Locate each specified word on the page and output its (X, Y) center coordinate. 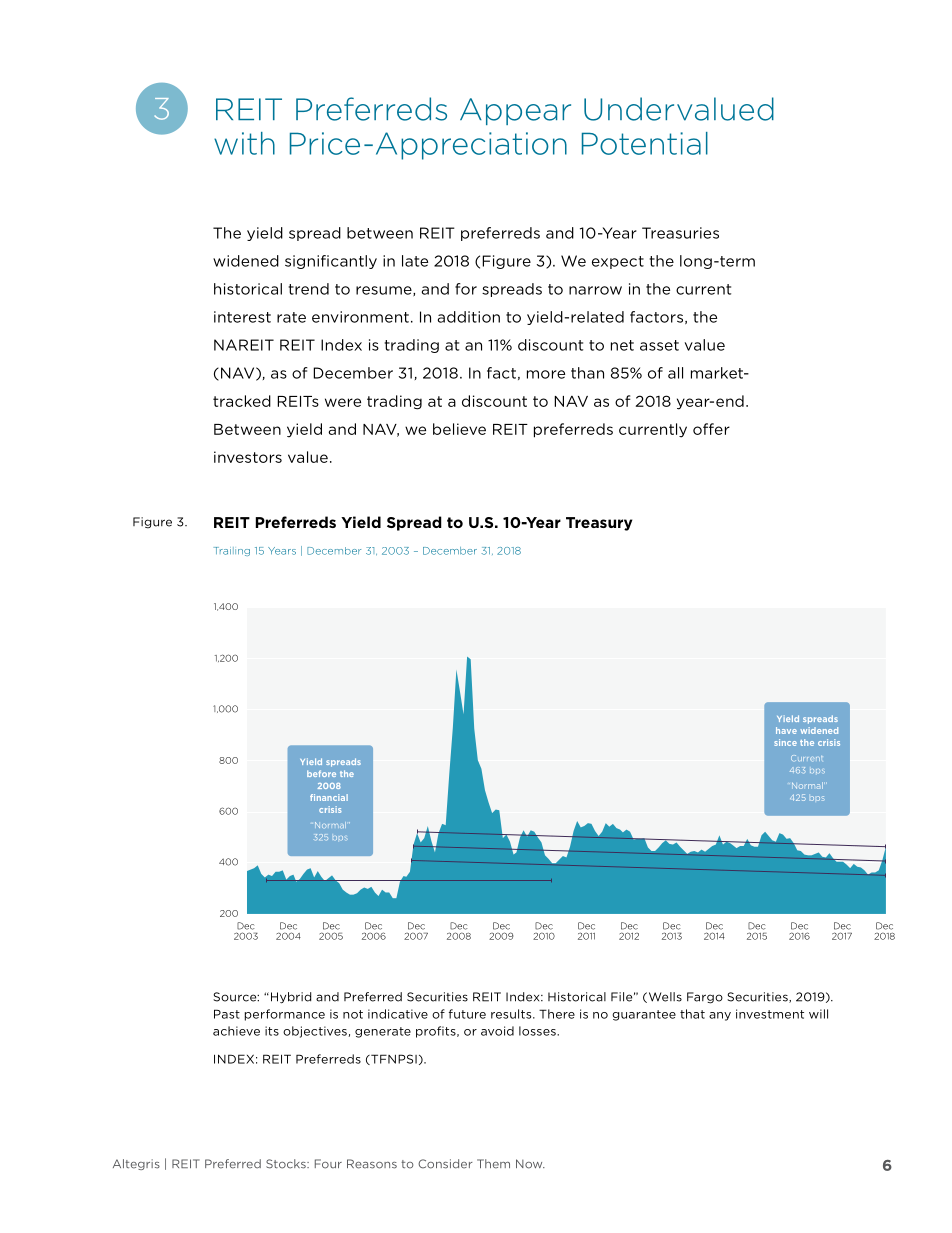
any (720, 1016)
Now (530, 1164)
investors (248, 457)
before (321, 773)
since (785, 742)
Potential (645, 143)
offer (711, 429)
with (244, 143)
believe (459, 429)
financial (329, 797)
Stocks (287, 1164)
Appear (515, 111)
